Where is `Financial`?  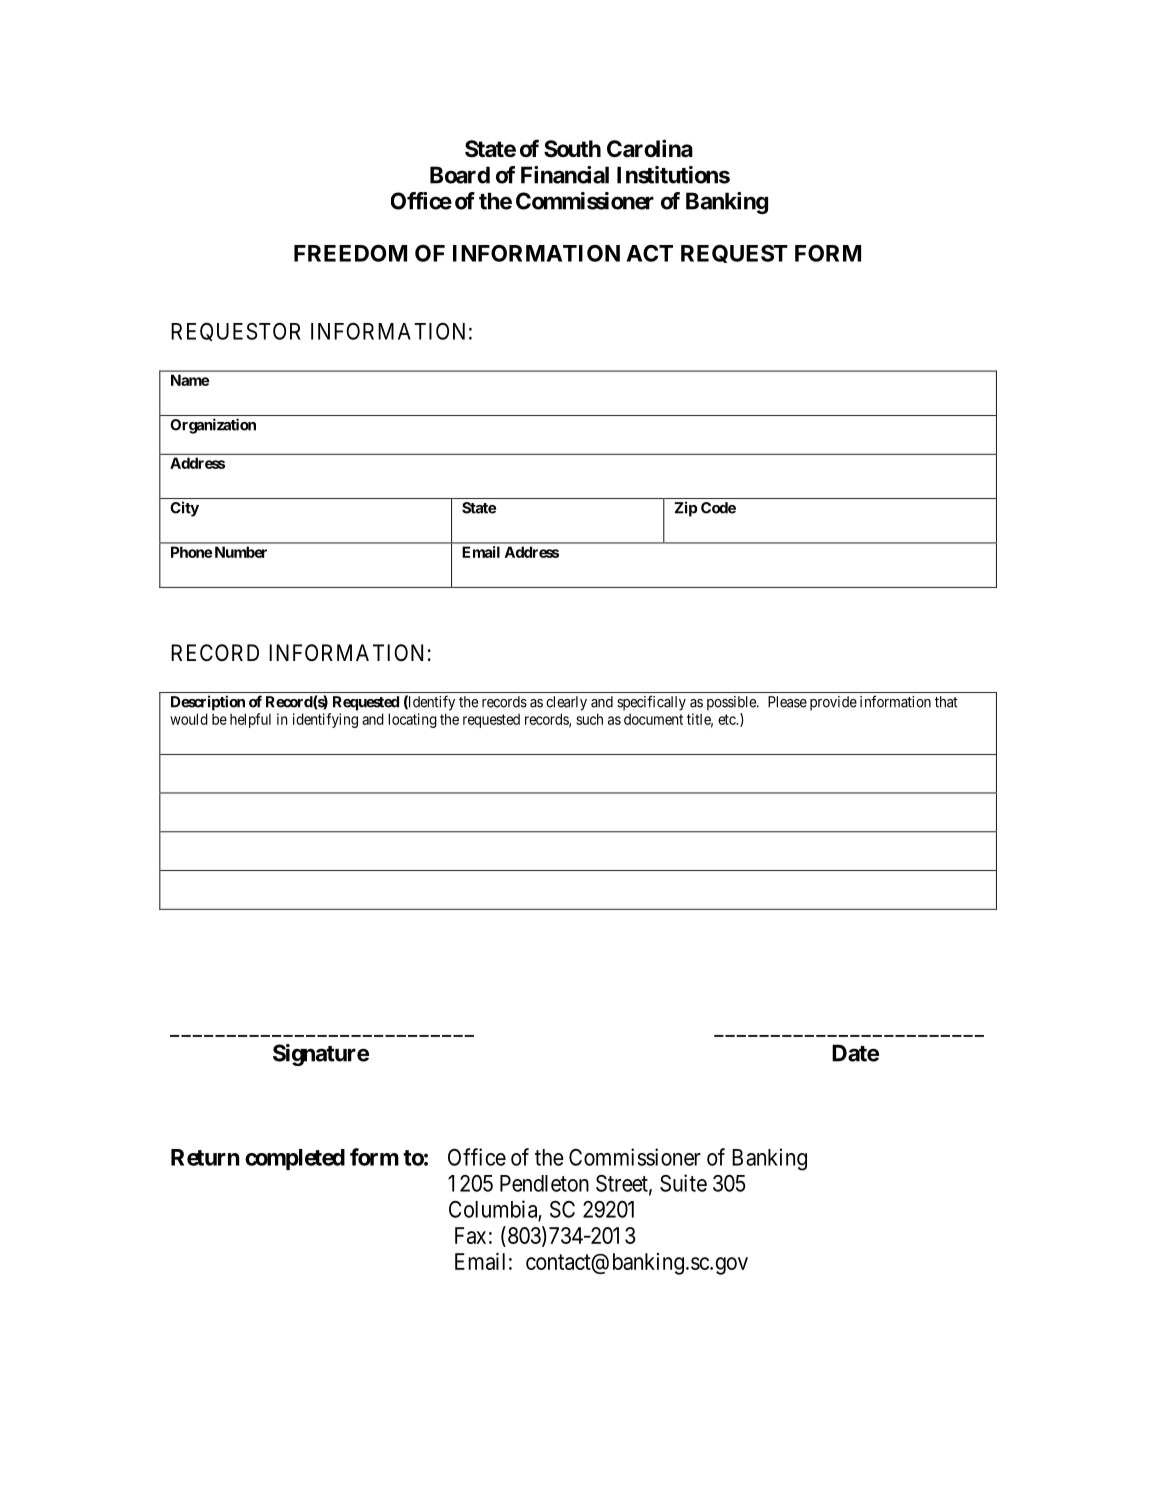
Financial is located at coordinates (565, 175).
